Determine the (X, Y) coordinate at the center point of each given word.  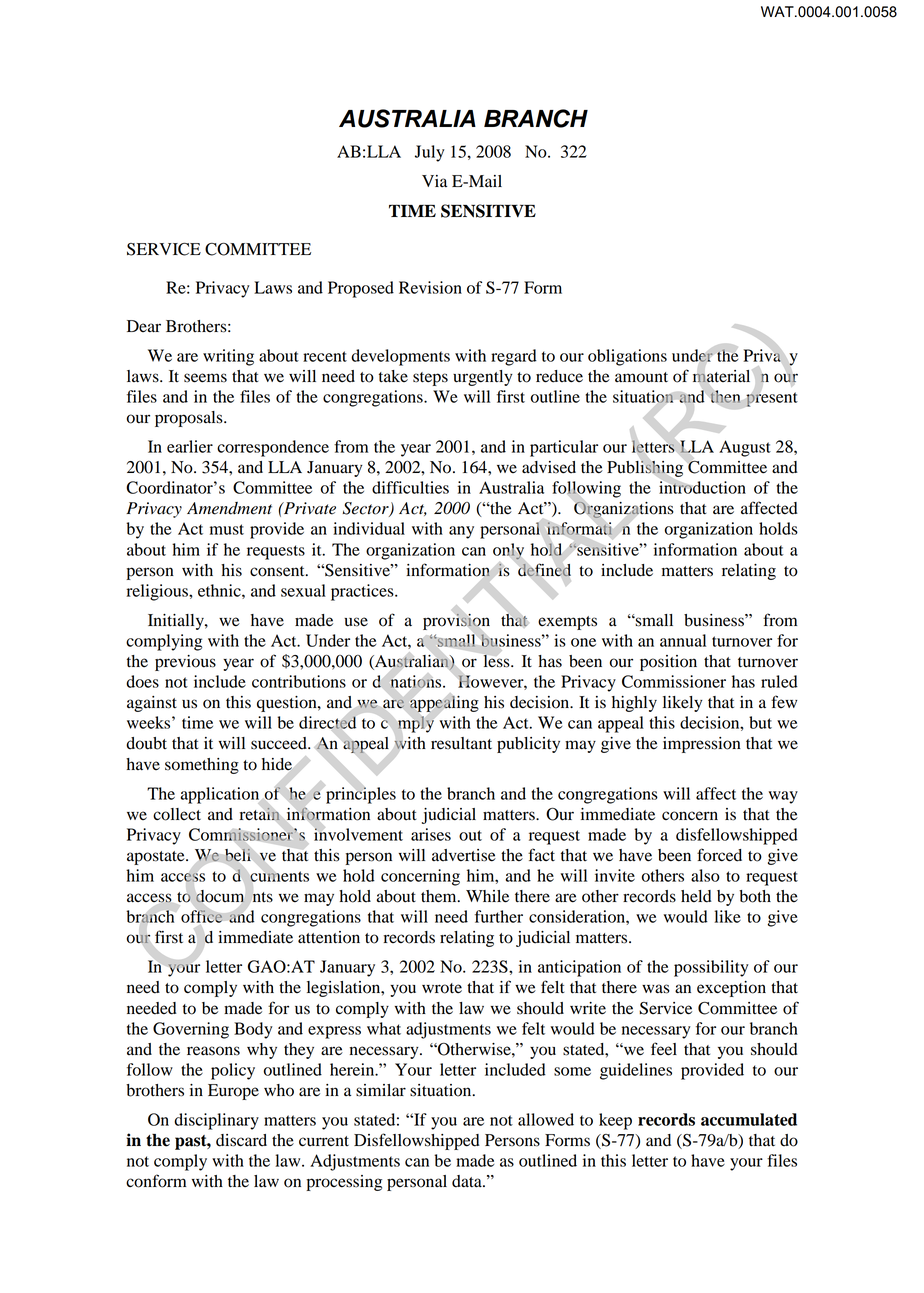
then (725, 396)
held (696, 896)
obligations (627, 357)
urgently (483, 378)
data (468, 1181)
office (202, 916)
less (498, 661)
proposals (190, 419)
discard (241, 1140)
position (668, 663)
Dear (144, 326)
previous (185, 663)
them (440, 896)
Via (434, 181)
